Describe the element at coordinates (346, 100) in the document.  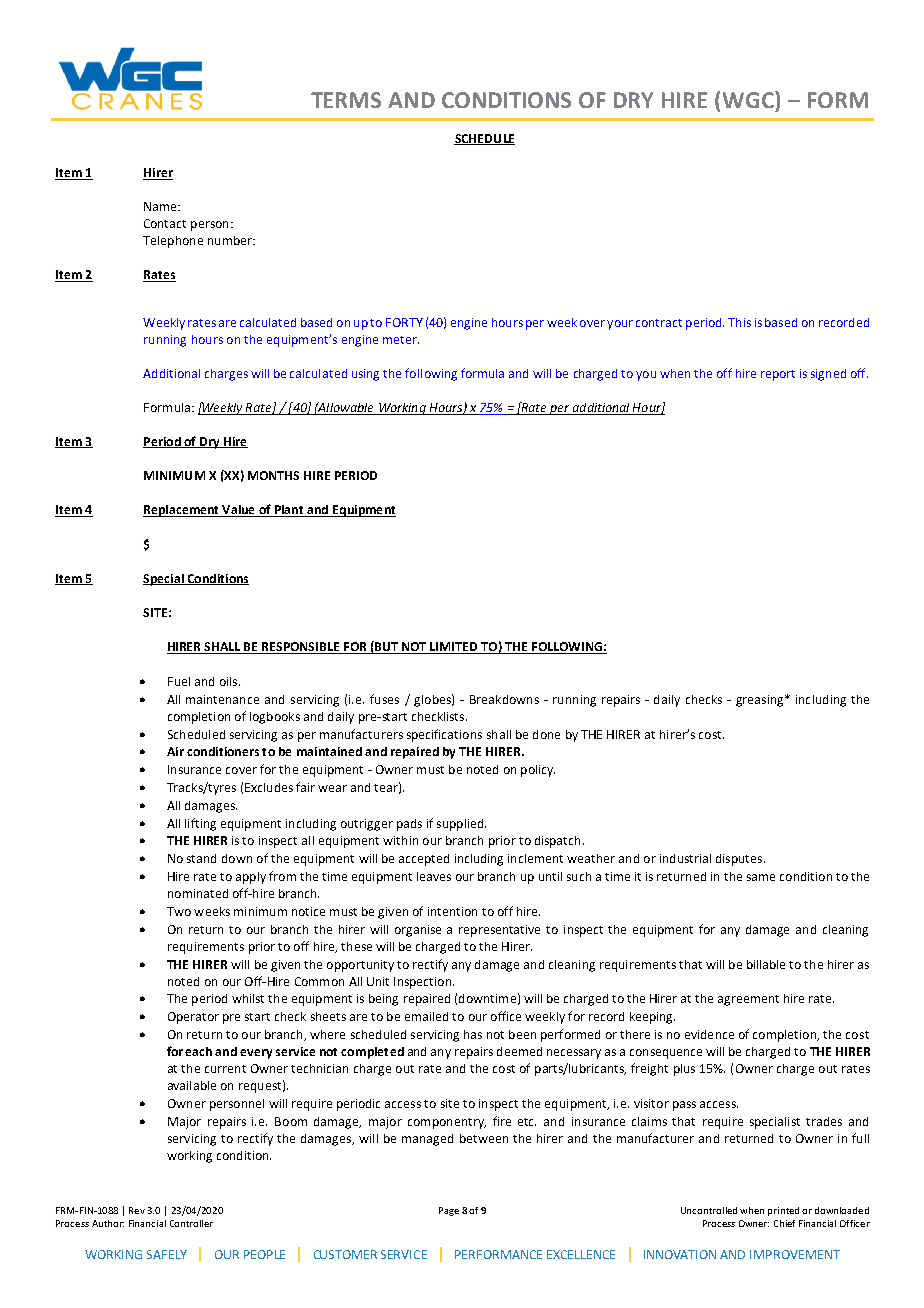
I see `TERMS` at that location.
